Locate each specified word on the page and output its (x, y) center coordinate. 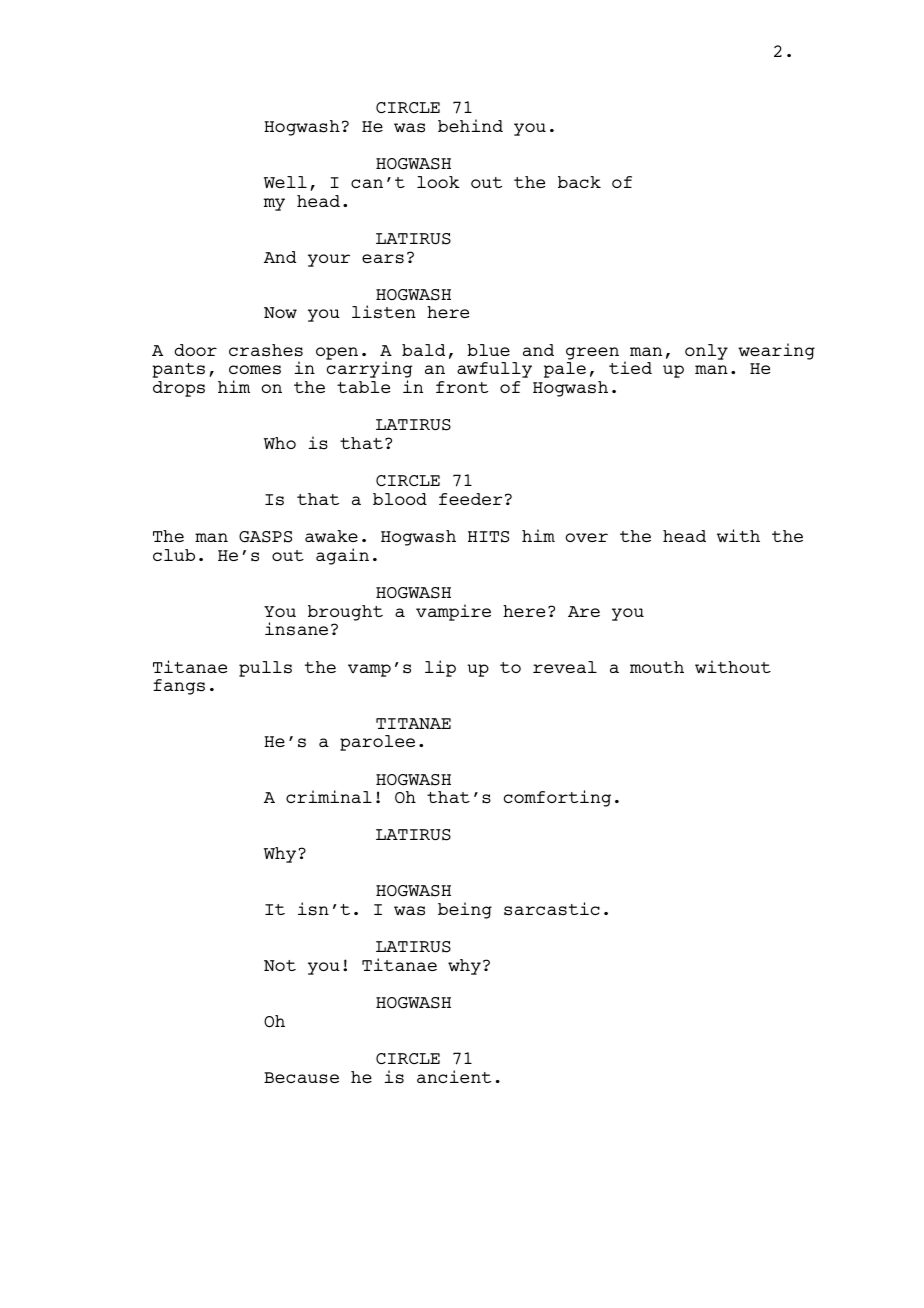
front (462, 387)
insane (296, 629)
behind (470, 125)
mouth (657, 667)
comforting (557, 798)
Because (301, 1078)
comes (255, 370)
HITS (488, 537)
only (706, 352)
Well (285, 182)
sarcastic (552, 909)
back (579, 182)
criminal (329, 796)
